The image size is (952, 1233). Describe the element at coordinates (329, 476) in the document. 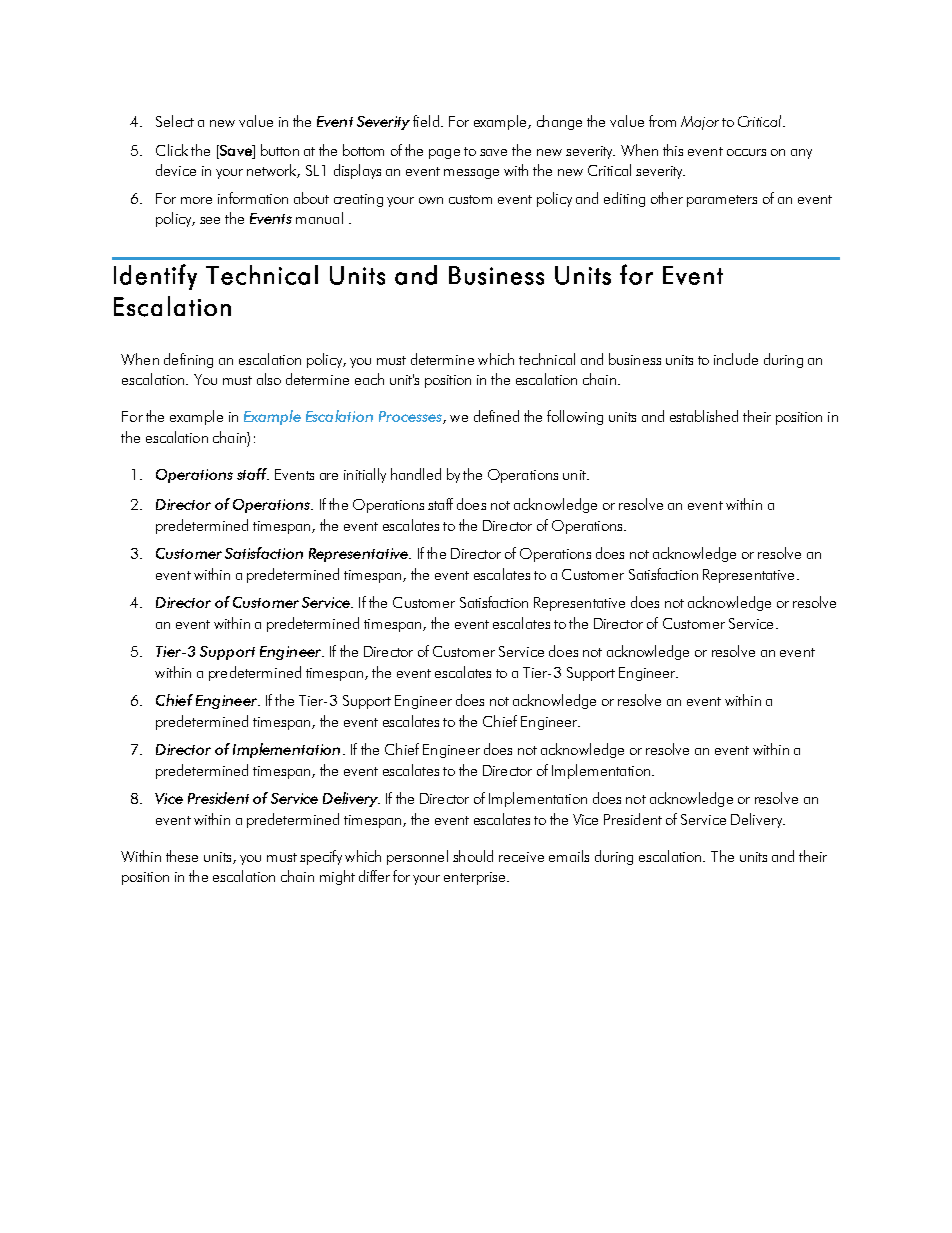

I see `are` at that location.
